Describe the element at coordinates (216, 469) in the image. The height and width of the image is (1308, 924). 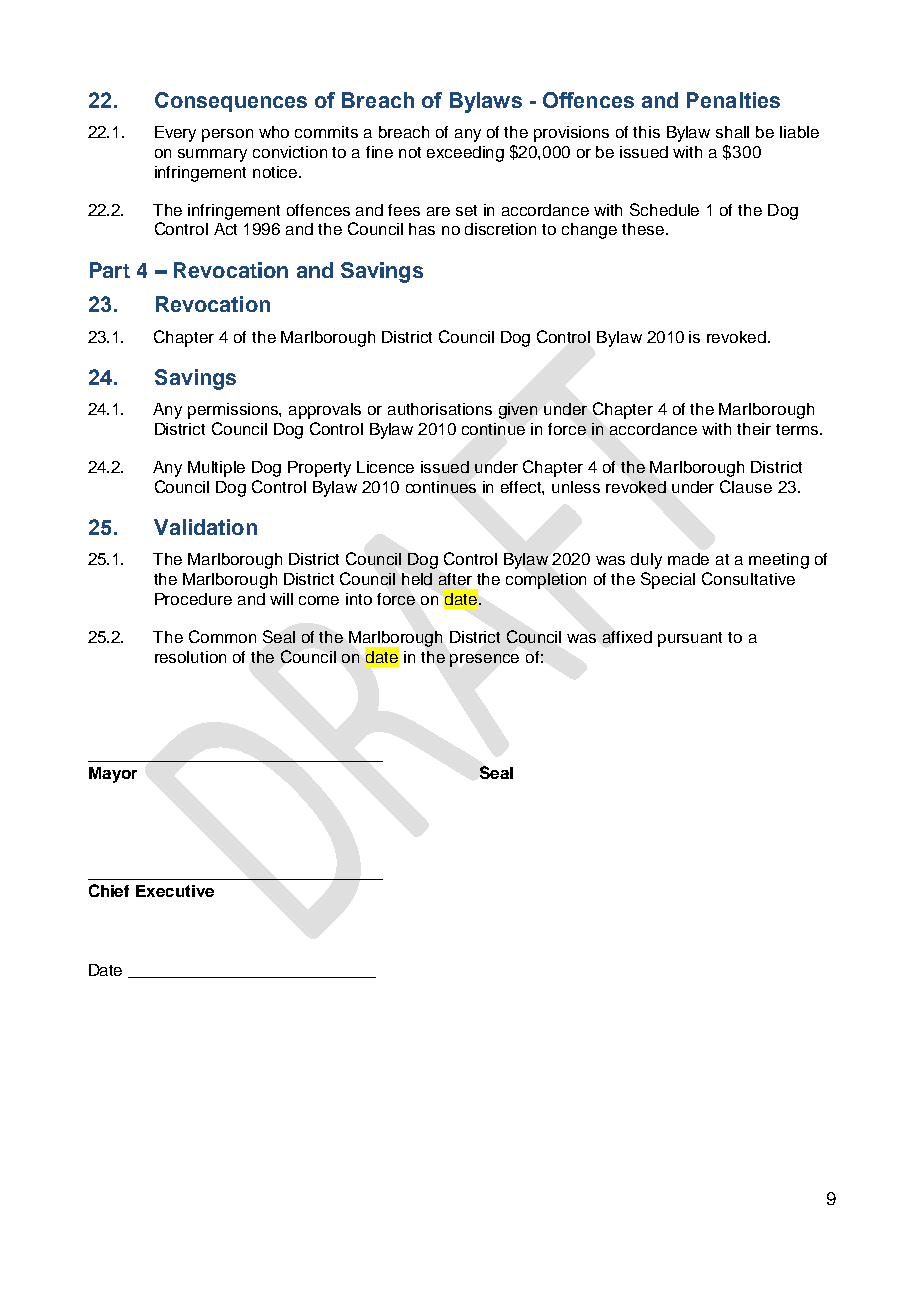
I see `Multiple` at that location.
